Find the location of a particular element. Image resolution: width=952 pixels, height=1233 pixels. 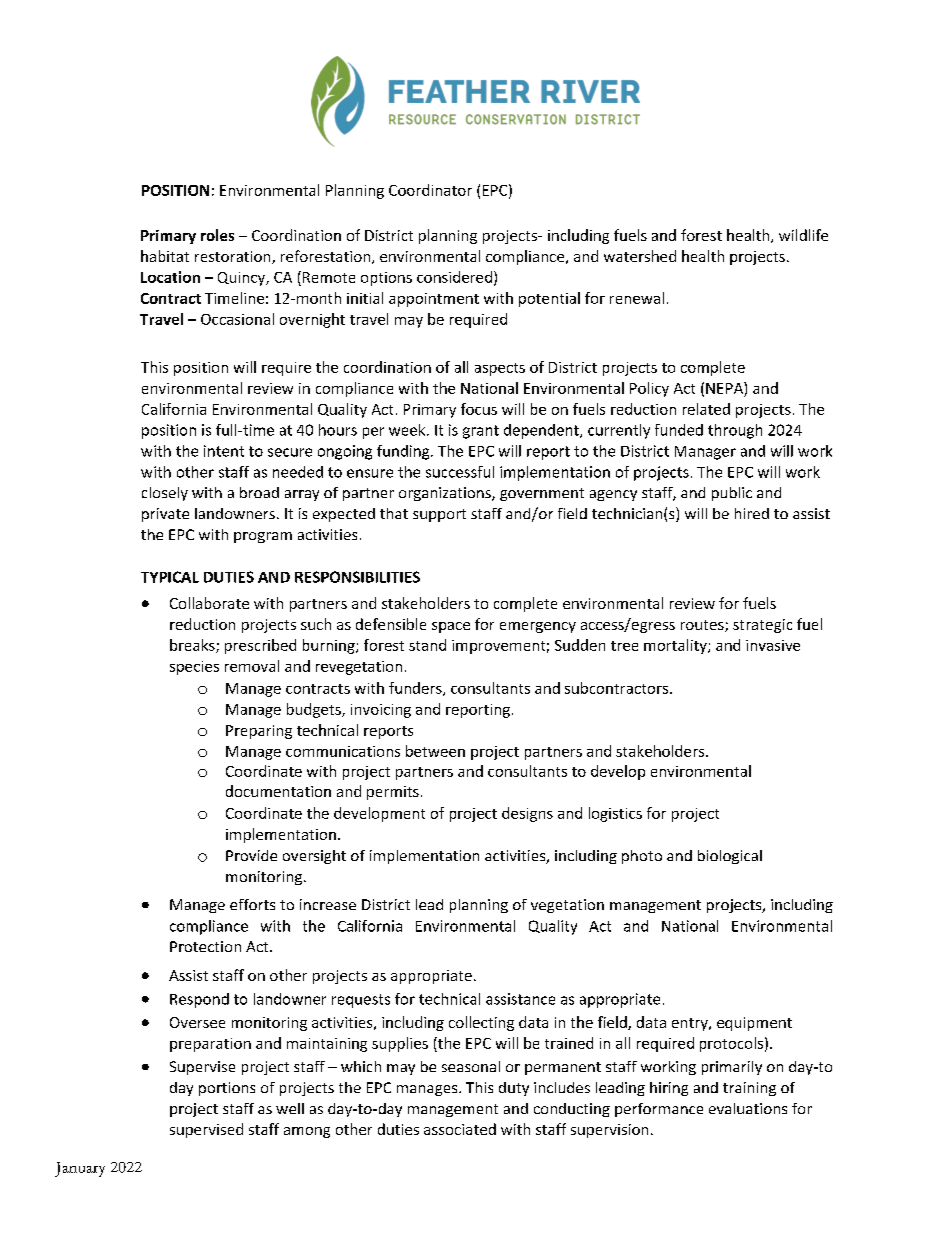

wildlife is located at coordinates (803, 235).
